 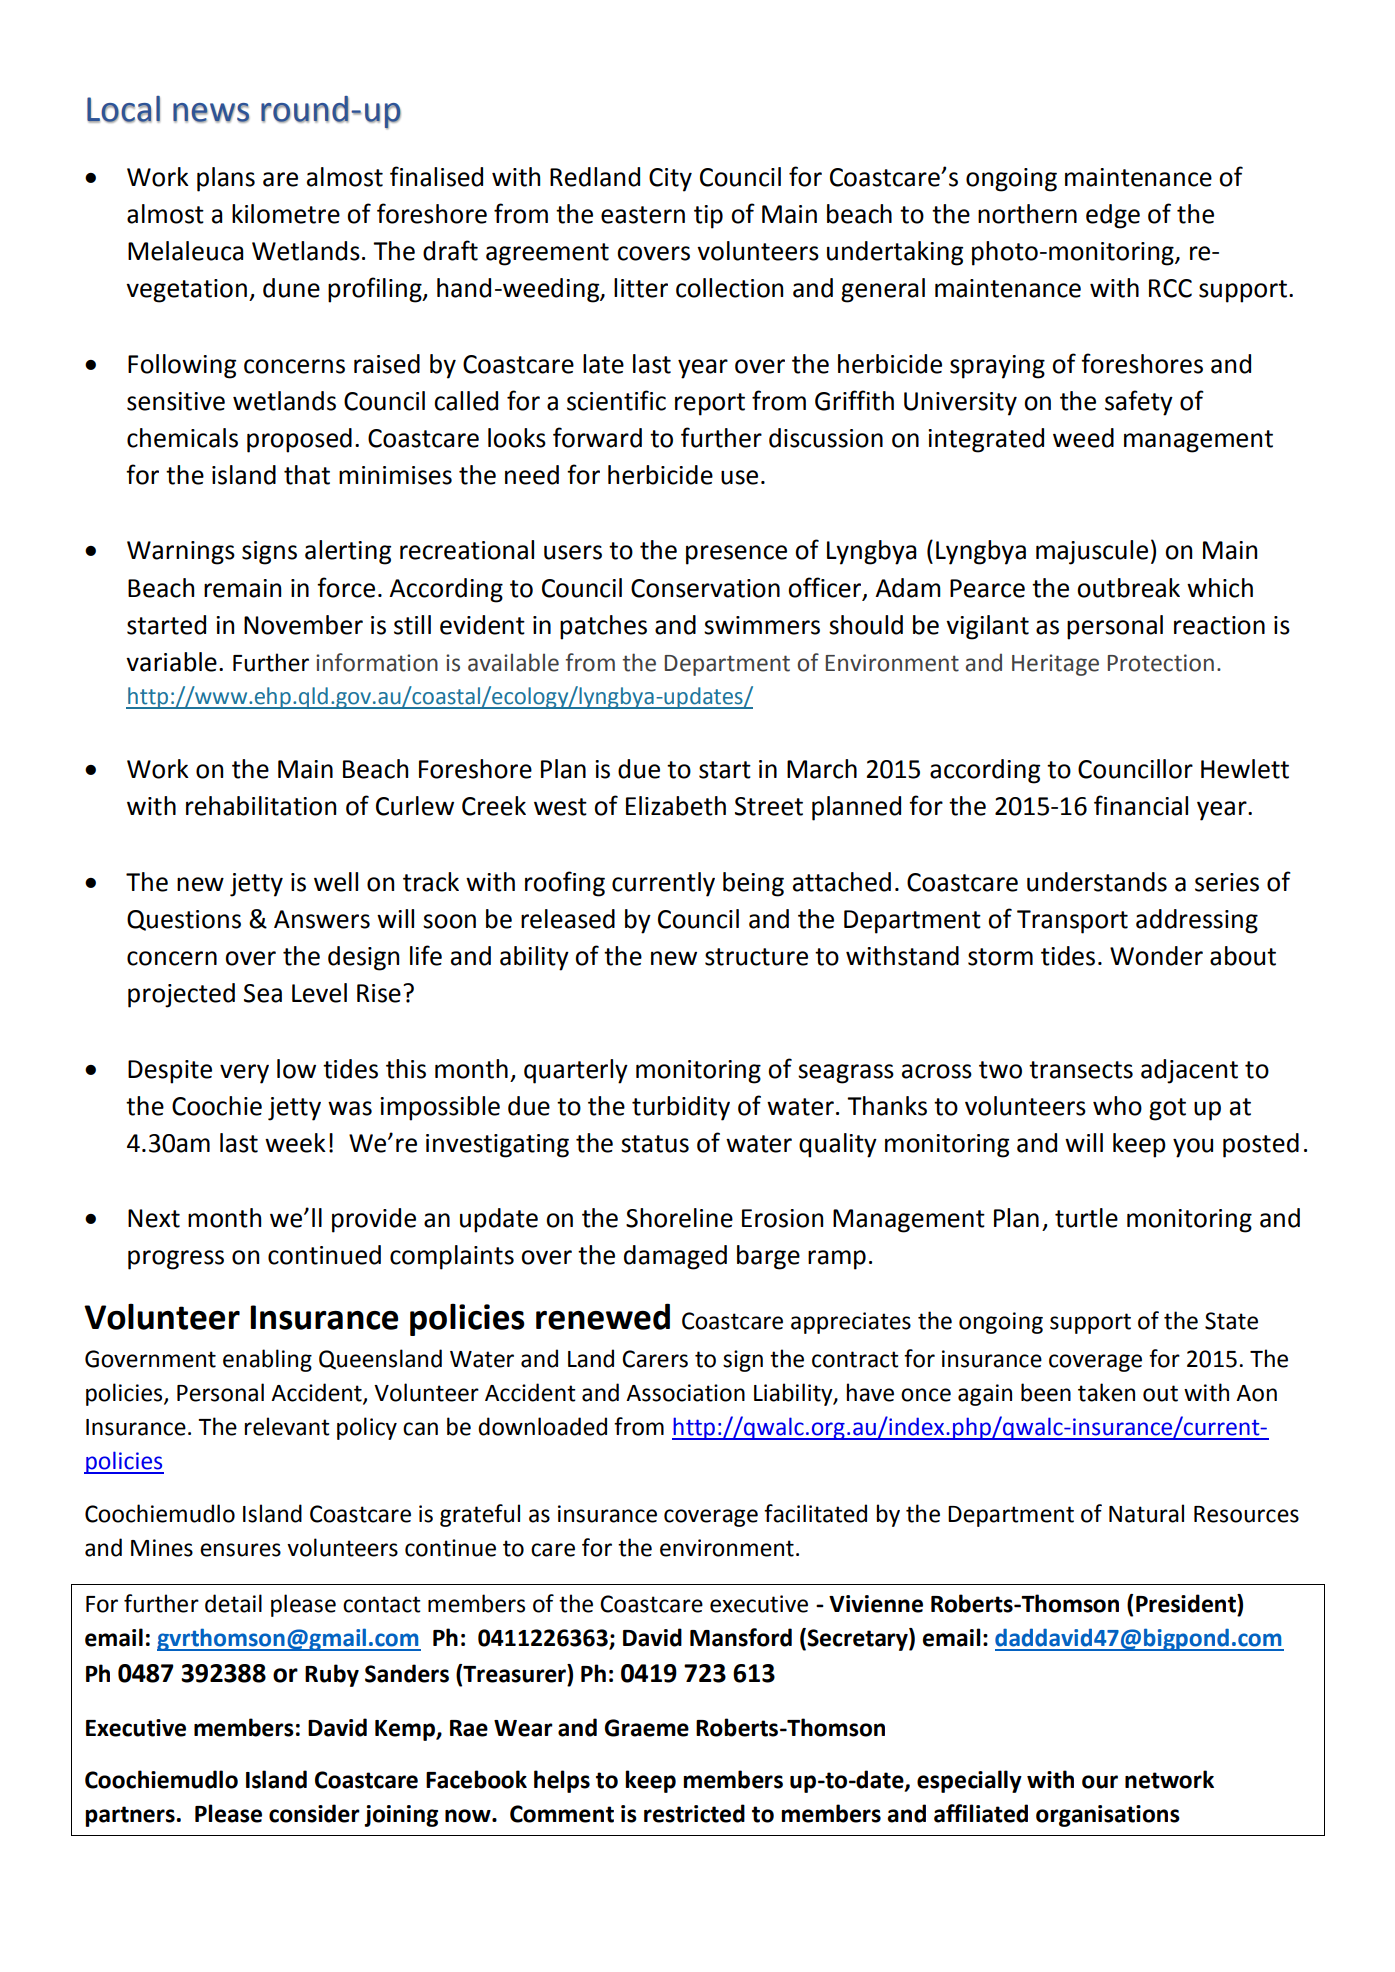 What do you see at coordinates (1113, 216) in the screenshot?
I see `edge` at bounding box center [1113, 216].
